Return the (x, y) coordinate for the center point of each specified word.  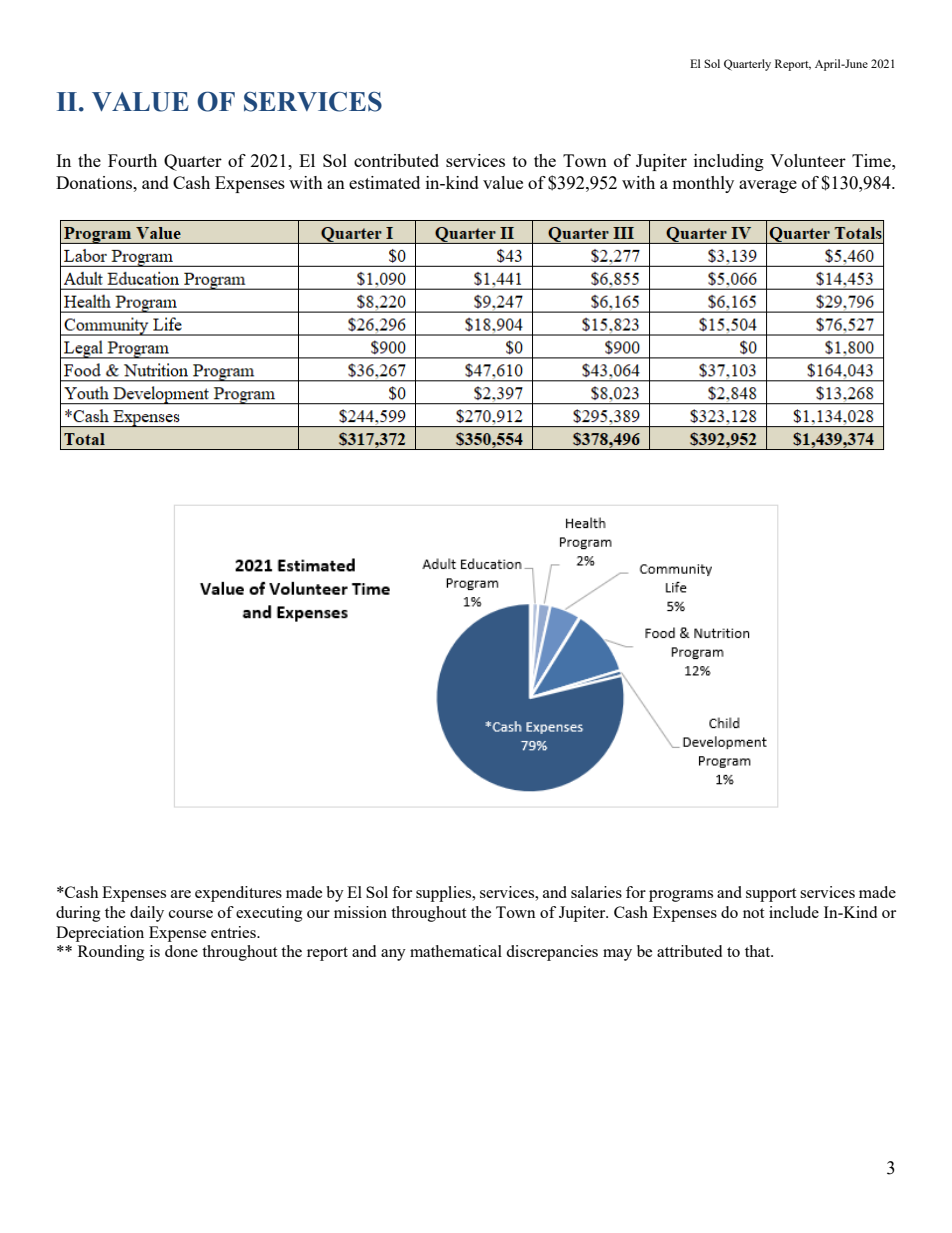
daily (147, 914)
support (771, 895)
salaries (596, 892)
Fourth (132, 160)
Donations (95, 182)
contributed (396, 160)
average (768, 186)
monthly (703, 184)
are (181, 894)
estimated (384, 182)
